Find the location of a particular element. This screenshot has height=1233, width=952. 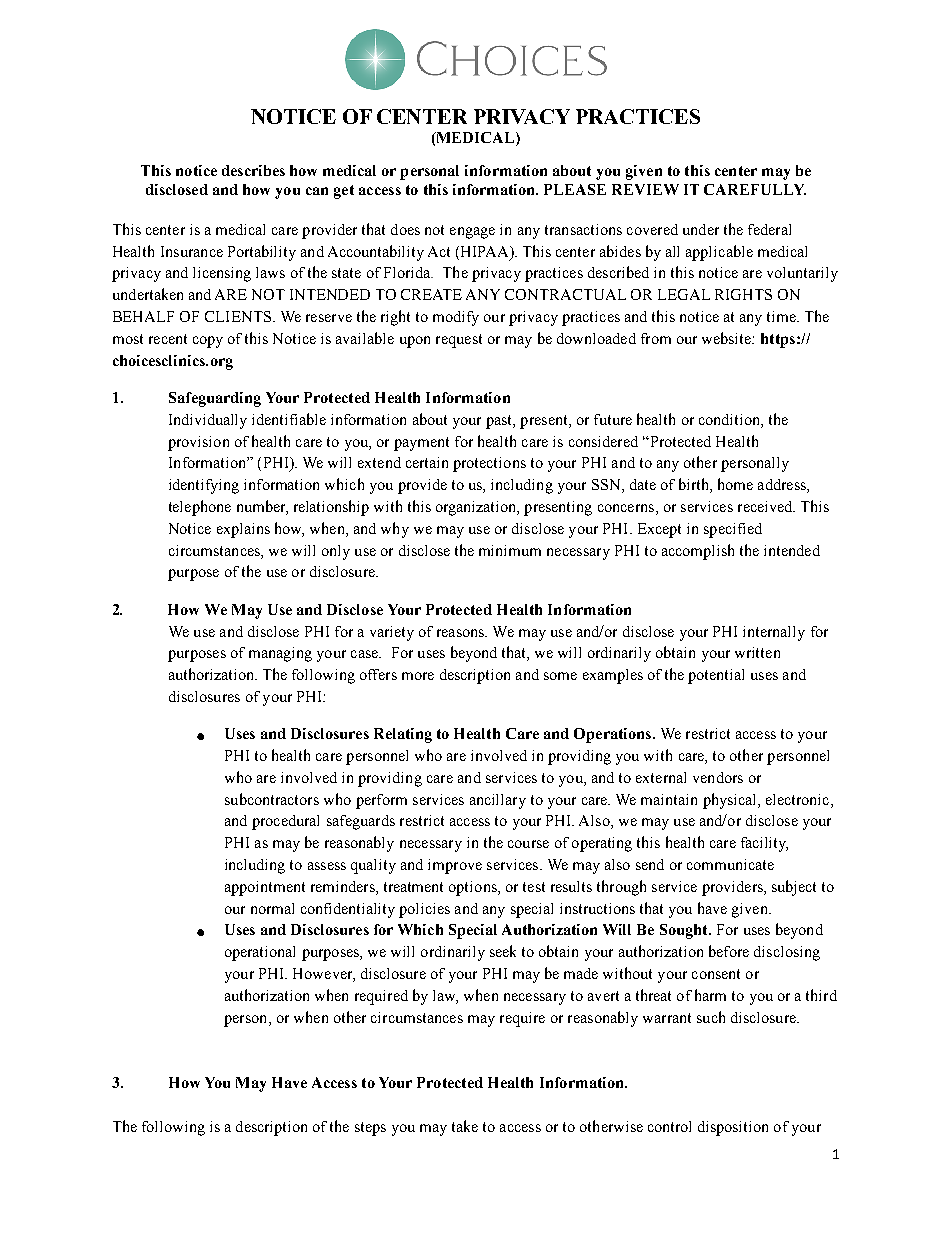

federal is located at coordinates (769, 229).
